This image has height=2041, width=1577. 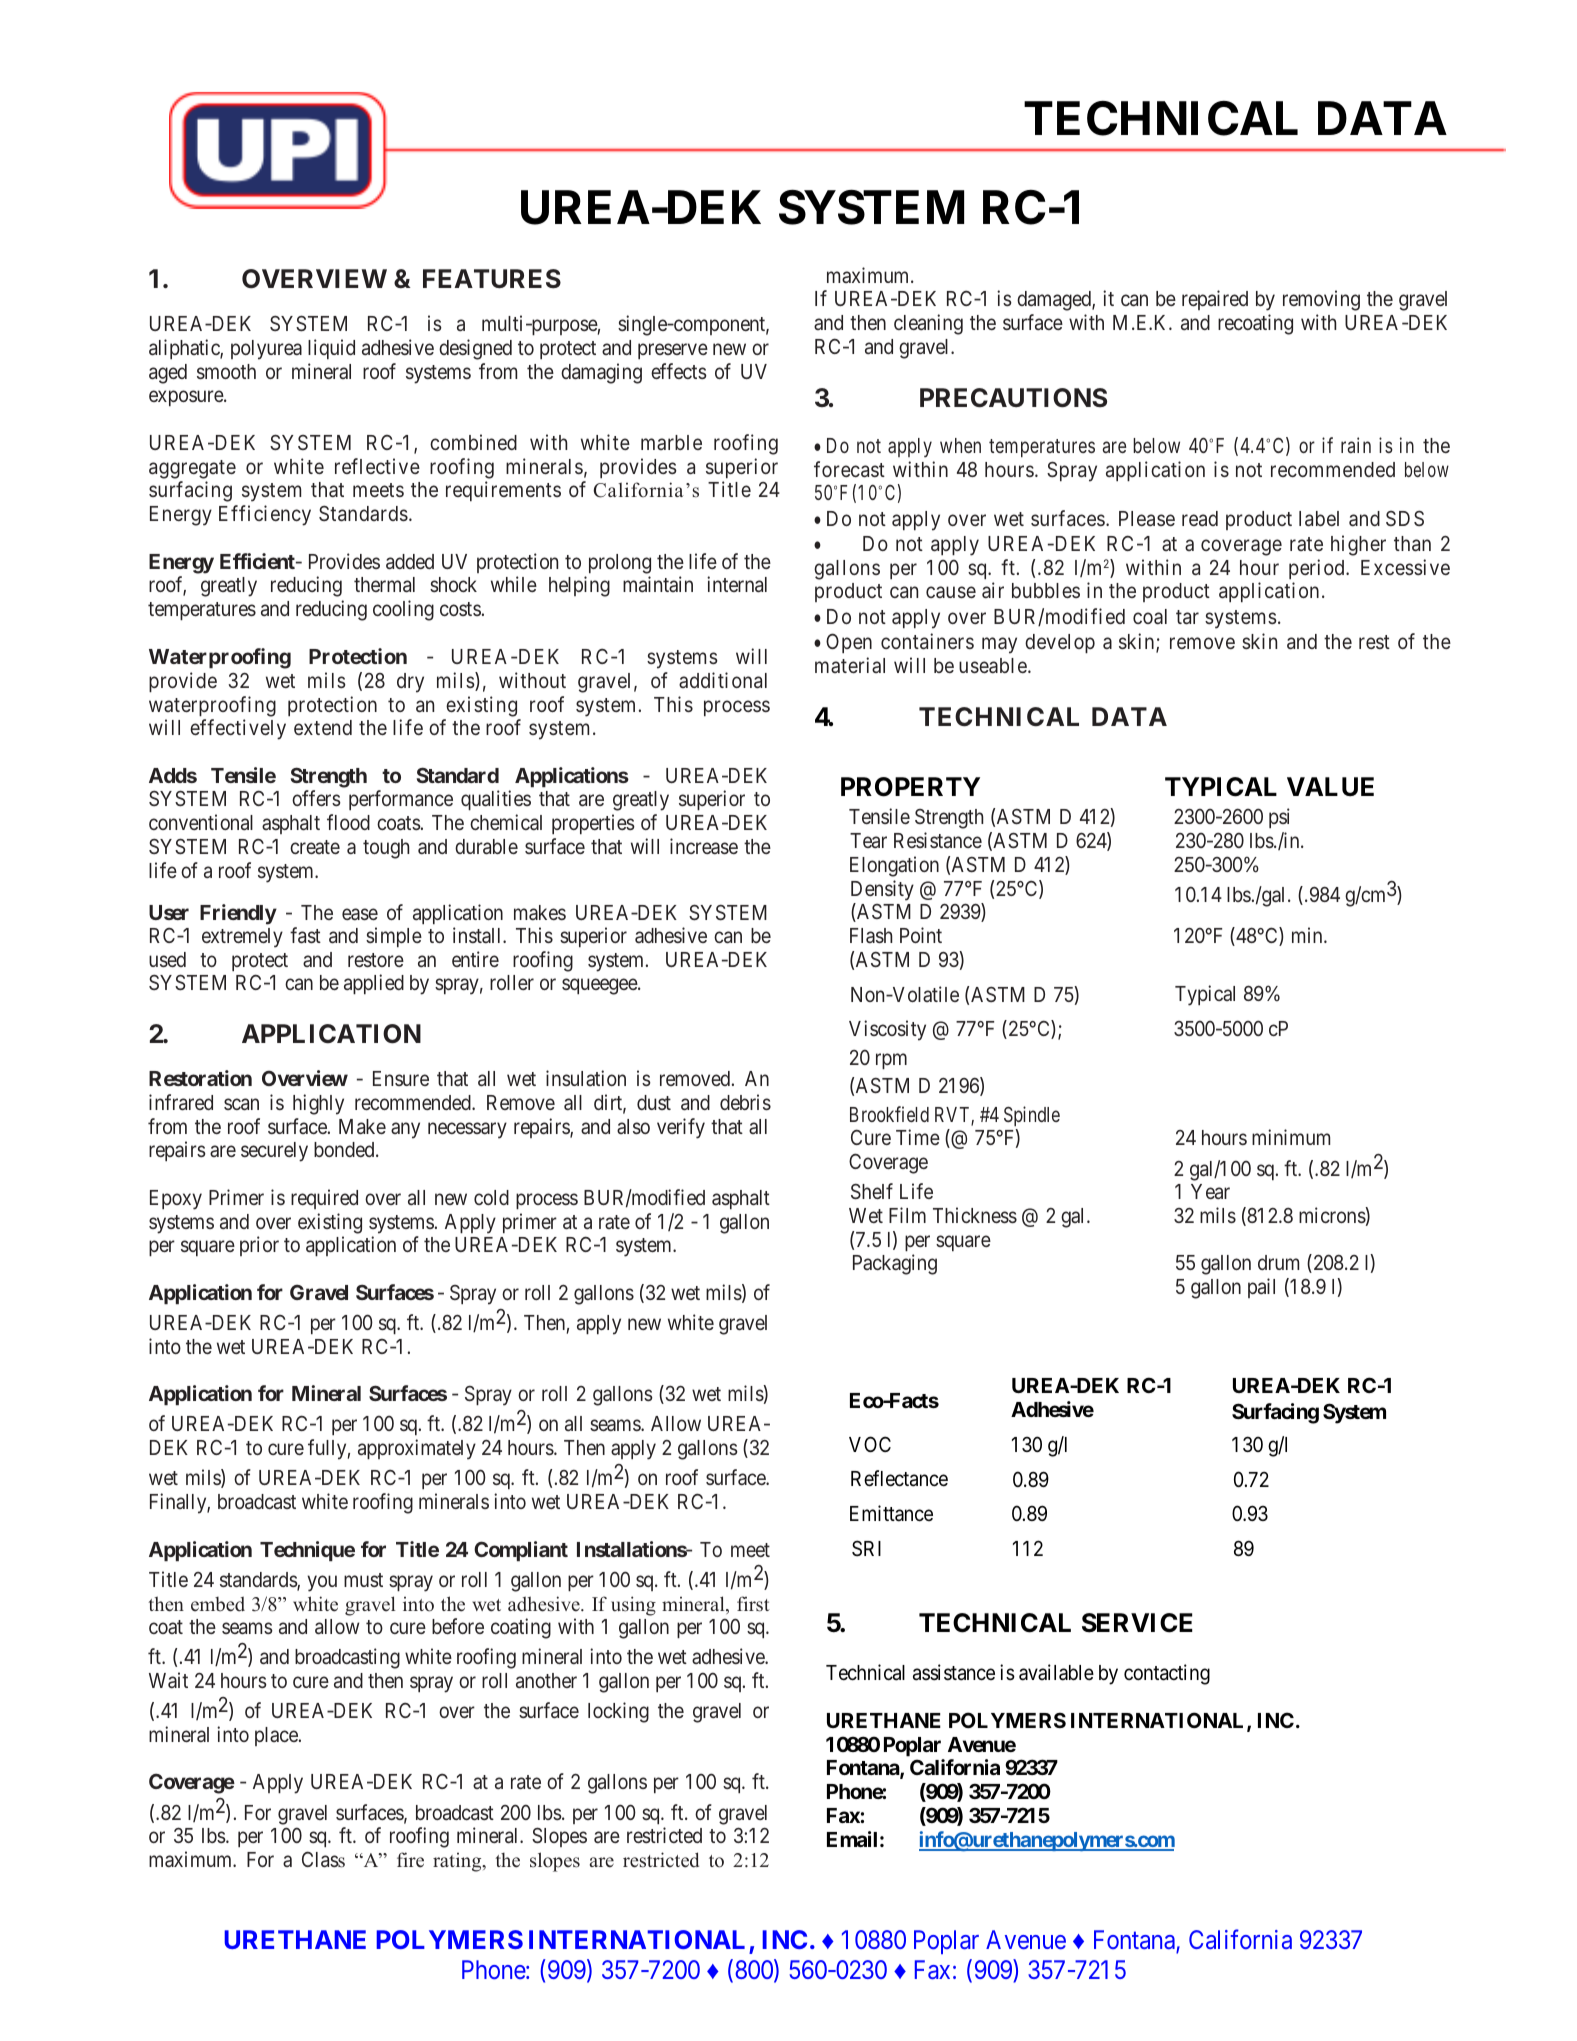 What do you see at coordinates (1291, 1137) in the image?
I see `minimum` at bounding box center [1291, 1137].
